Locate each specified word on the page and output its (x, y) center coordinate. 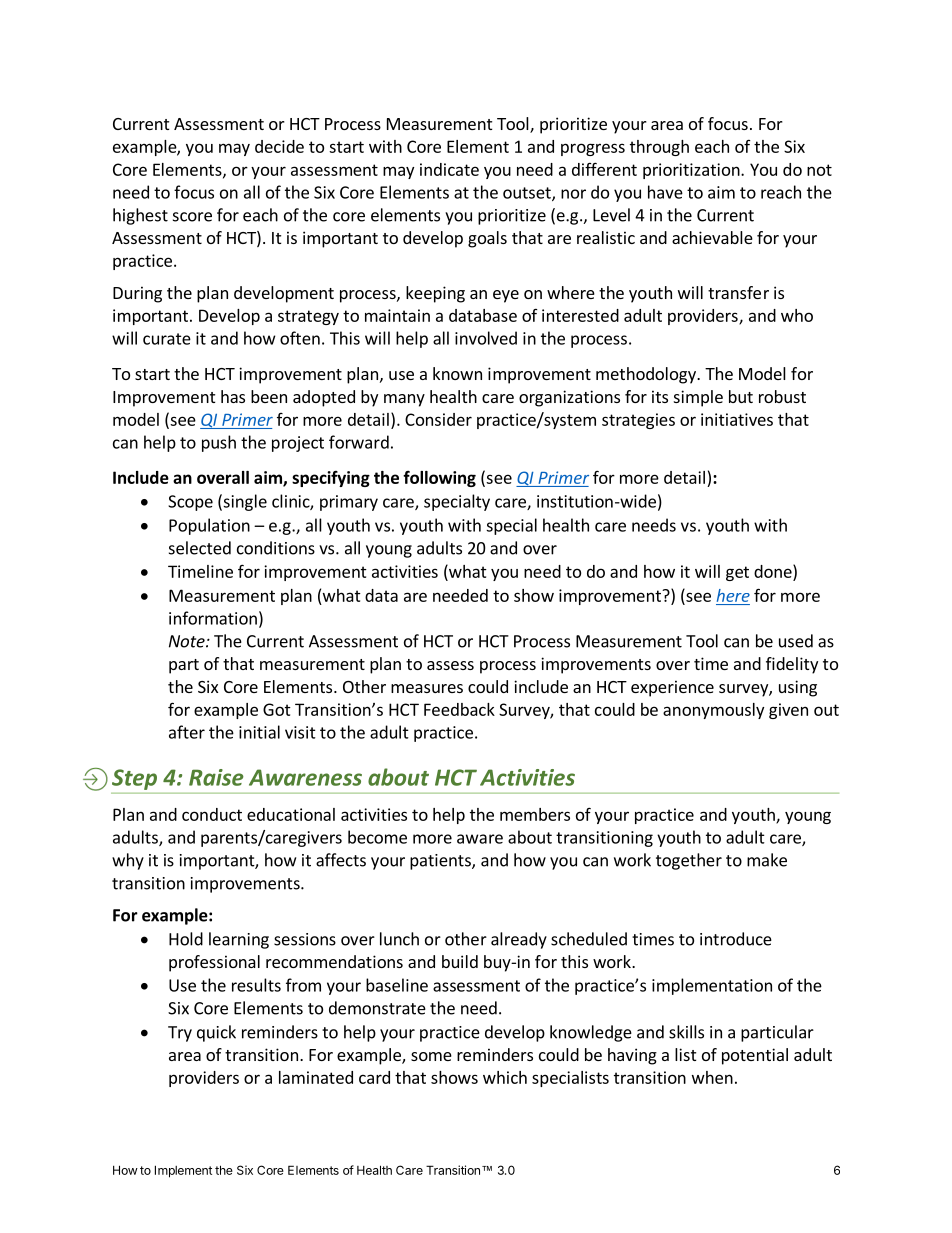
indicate (449, 169)
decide (279, 146)
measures (427, 688)
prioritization (692, 171)
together (689, 861)
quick (216, 1033)
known (457, 373)
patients (441, 862)
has (233, 396)
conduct (212, 814)
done (774, 571)
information (213, 618)
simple (698, 398)
